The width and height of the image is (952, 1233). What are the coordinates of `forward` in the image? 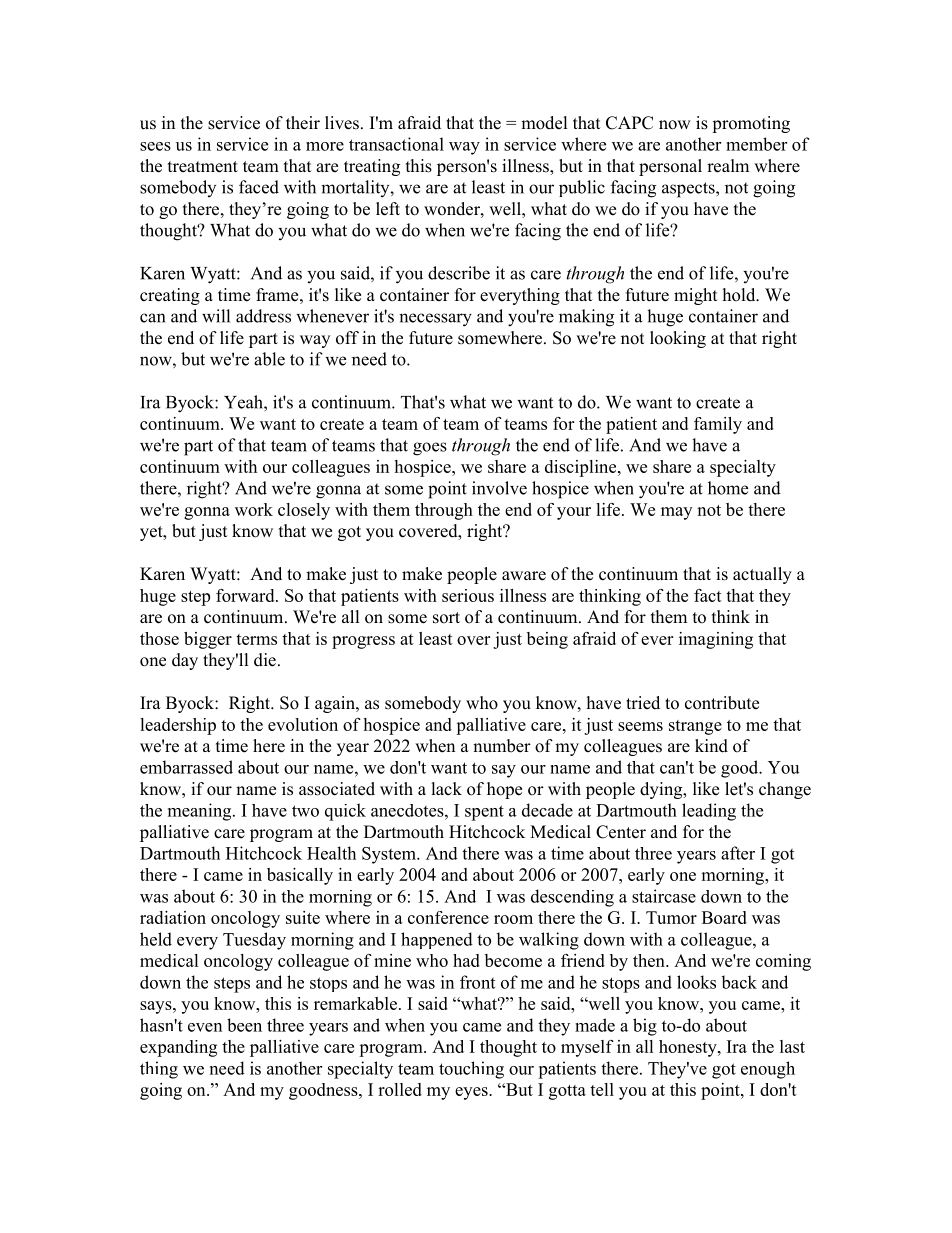 It's located at (246, 595).
